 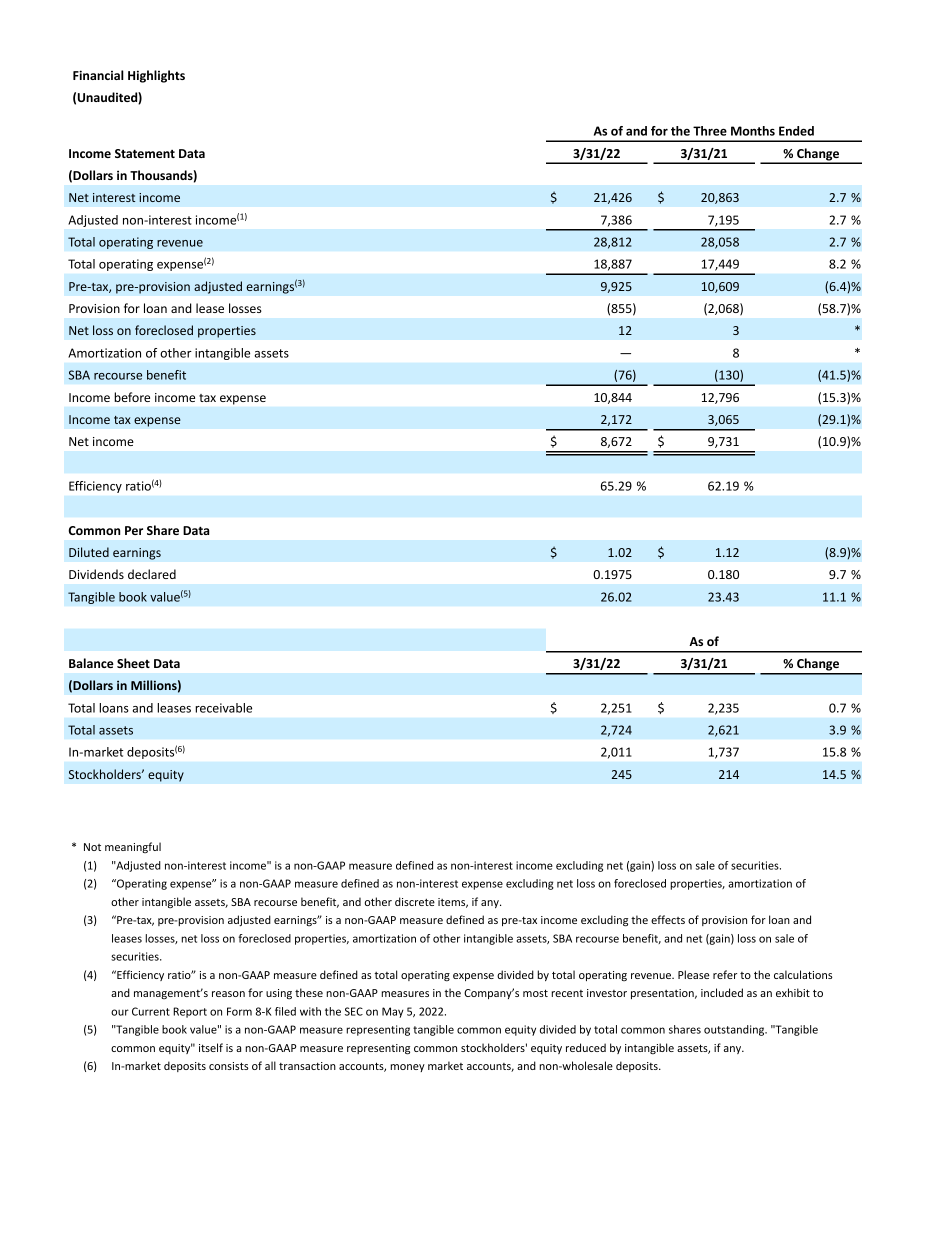 What do you see at coordinates (668, 919) in the screenshot?
I see `effects` at bounding box center [668, 919].
